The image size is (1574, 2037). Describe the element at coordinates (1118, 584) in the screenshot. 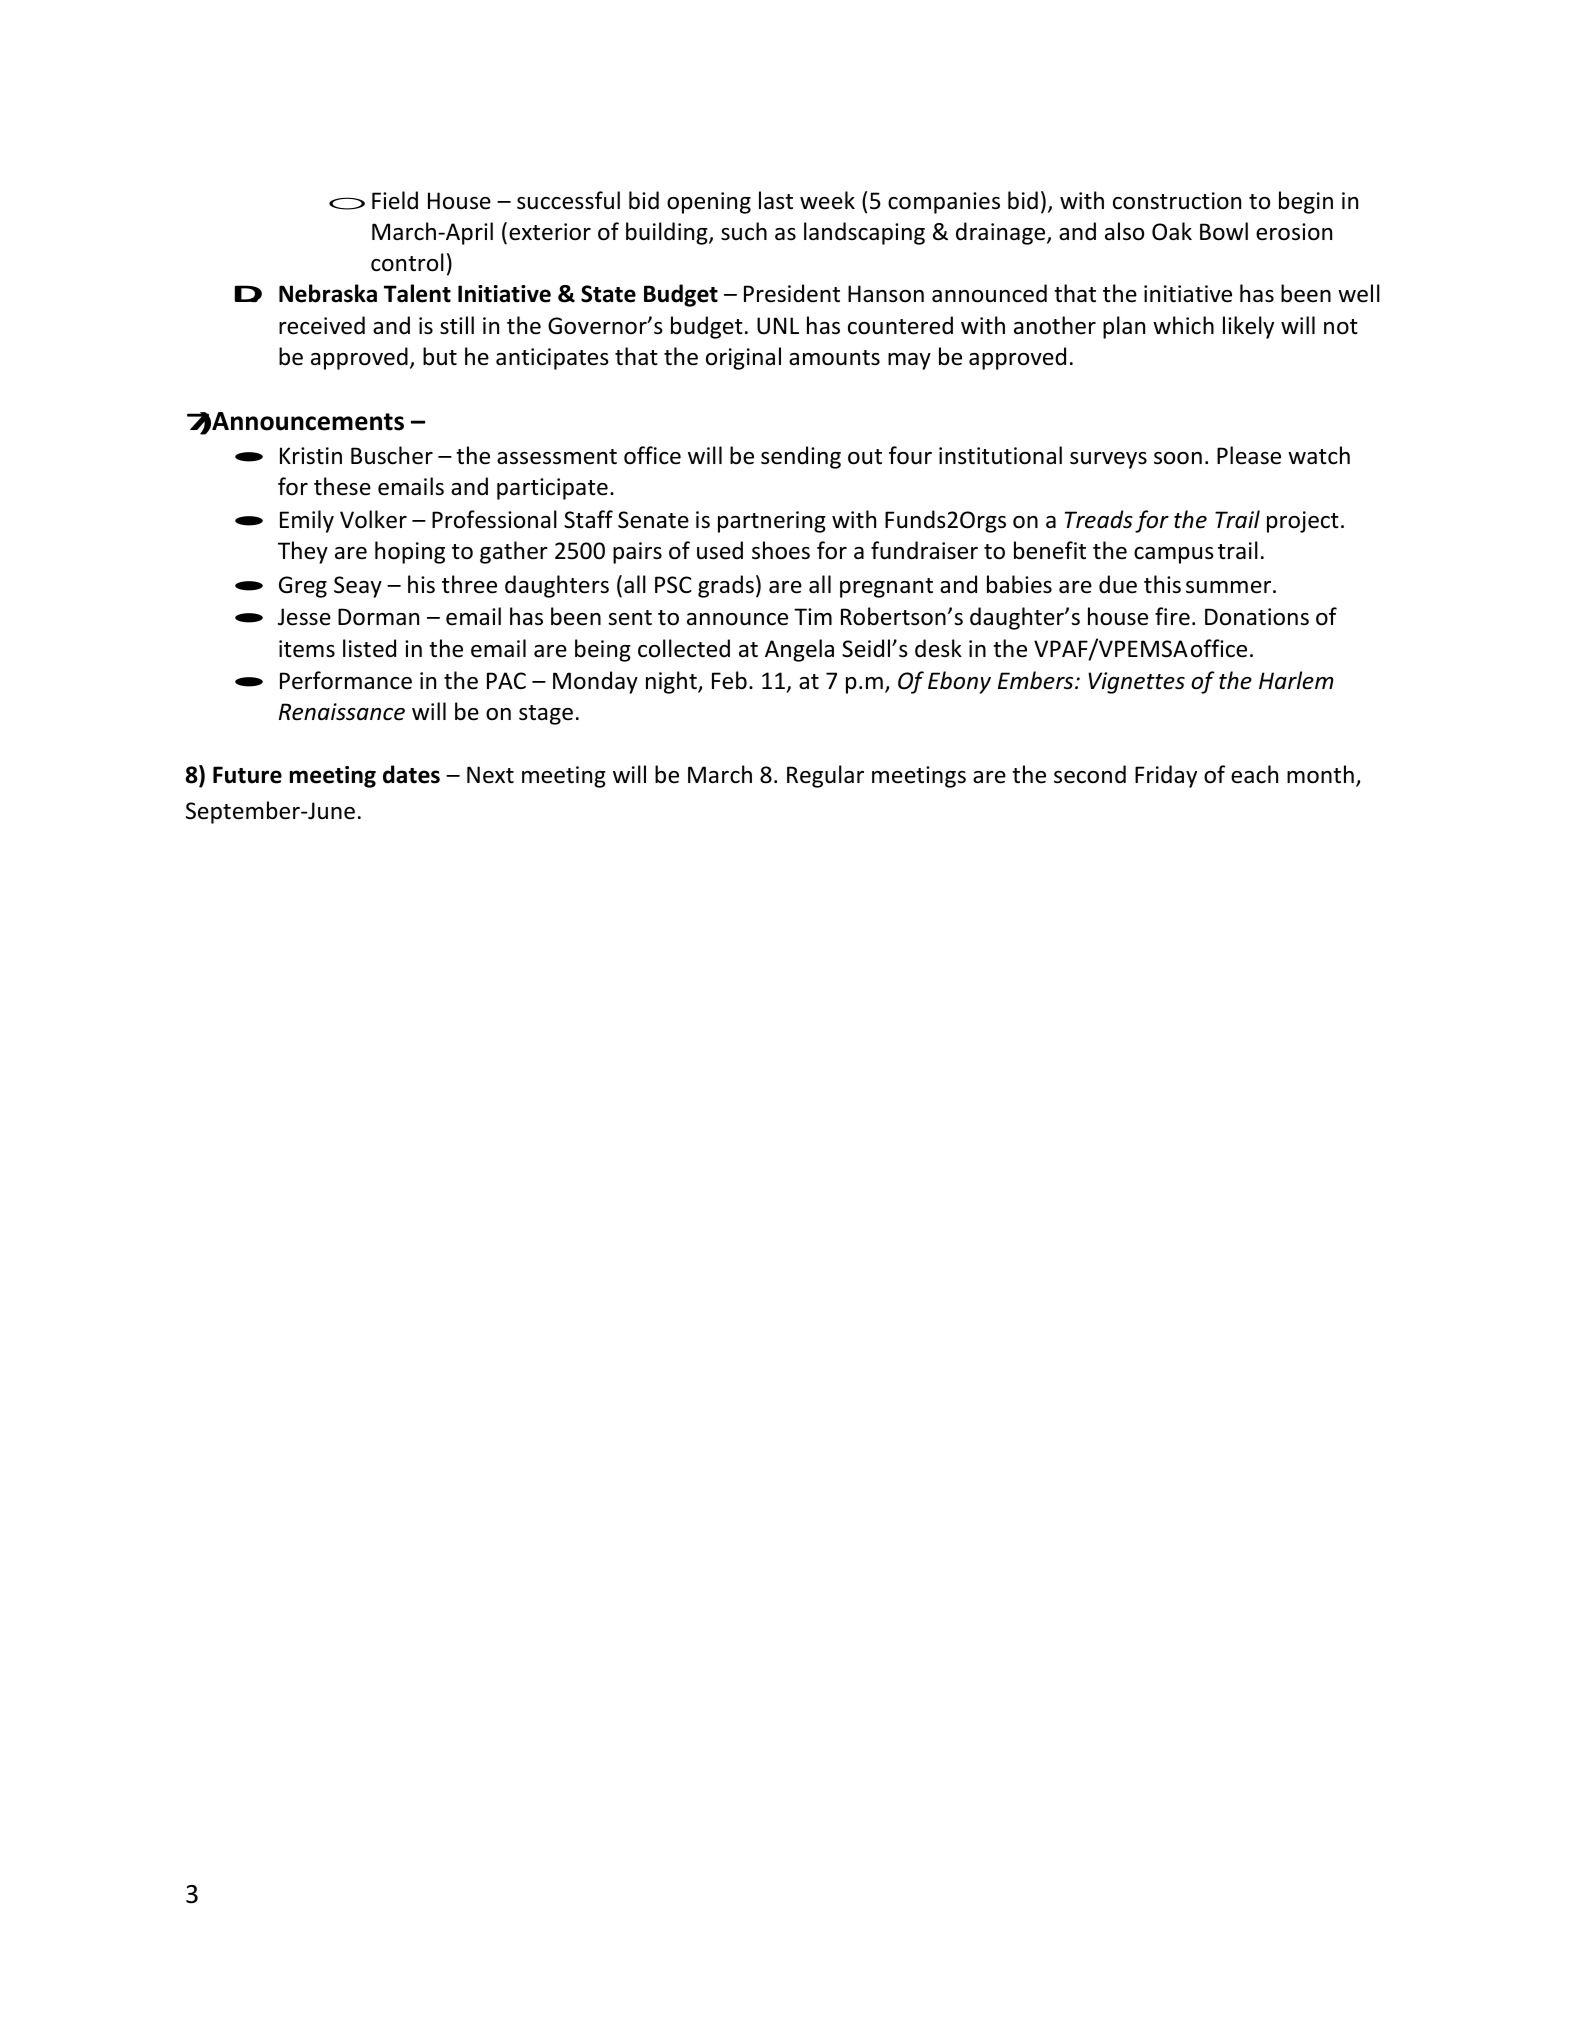

I see `due` at that location.
